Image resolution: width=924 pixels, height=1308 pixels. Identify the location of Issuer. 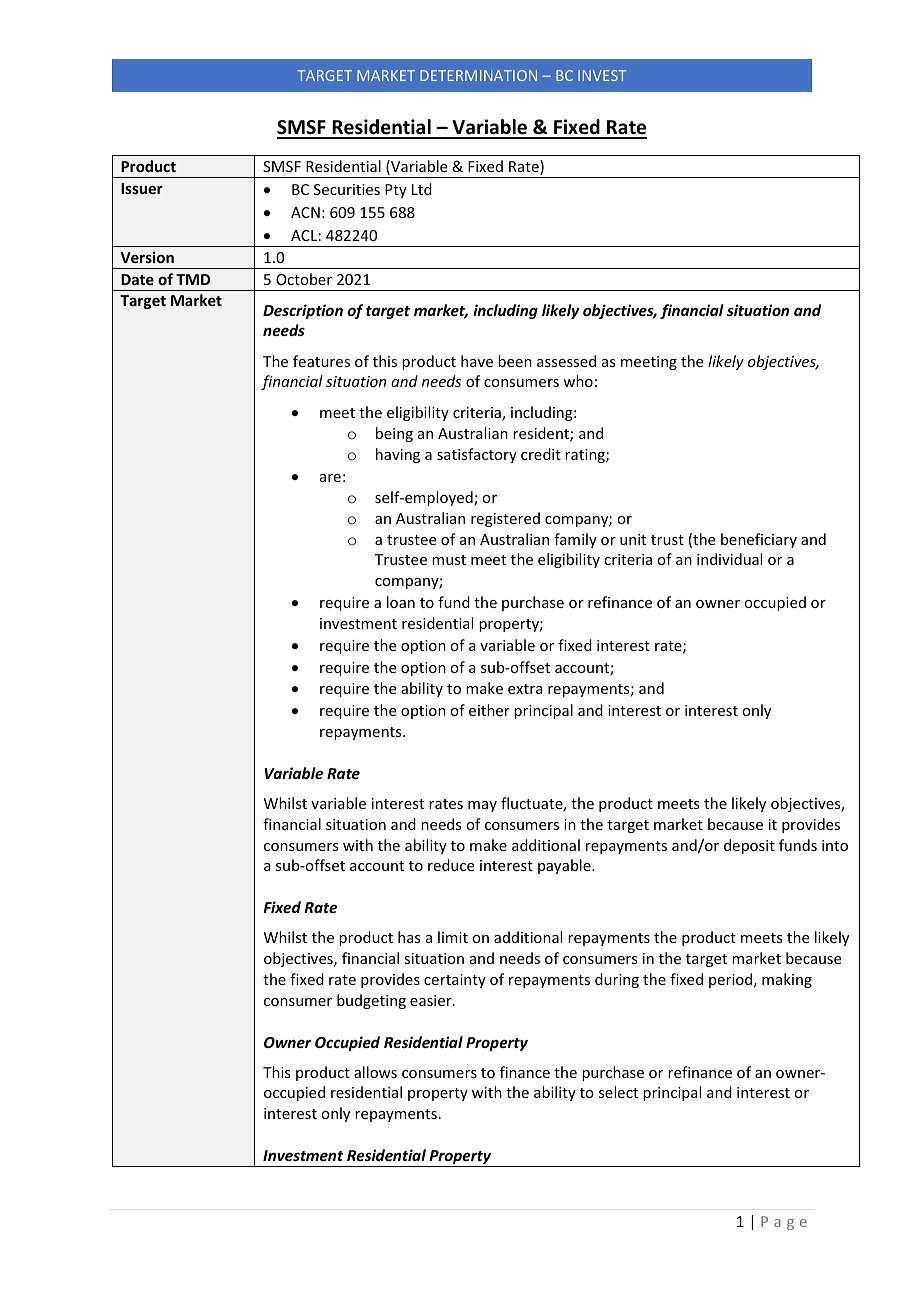
(142, 188).
